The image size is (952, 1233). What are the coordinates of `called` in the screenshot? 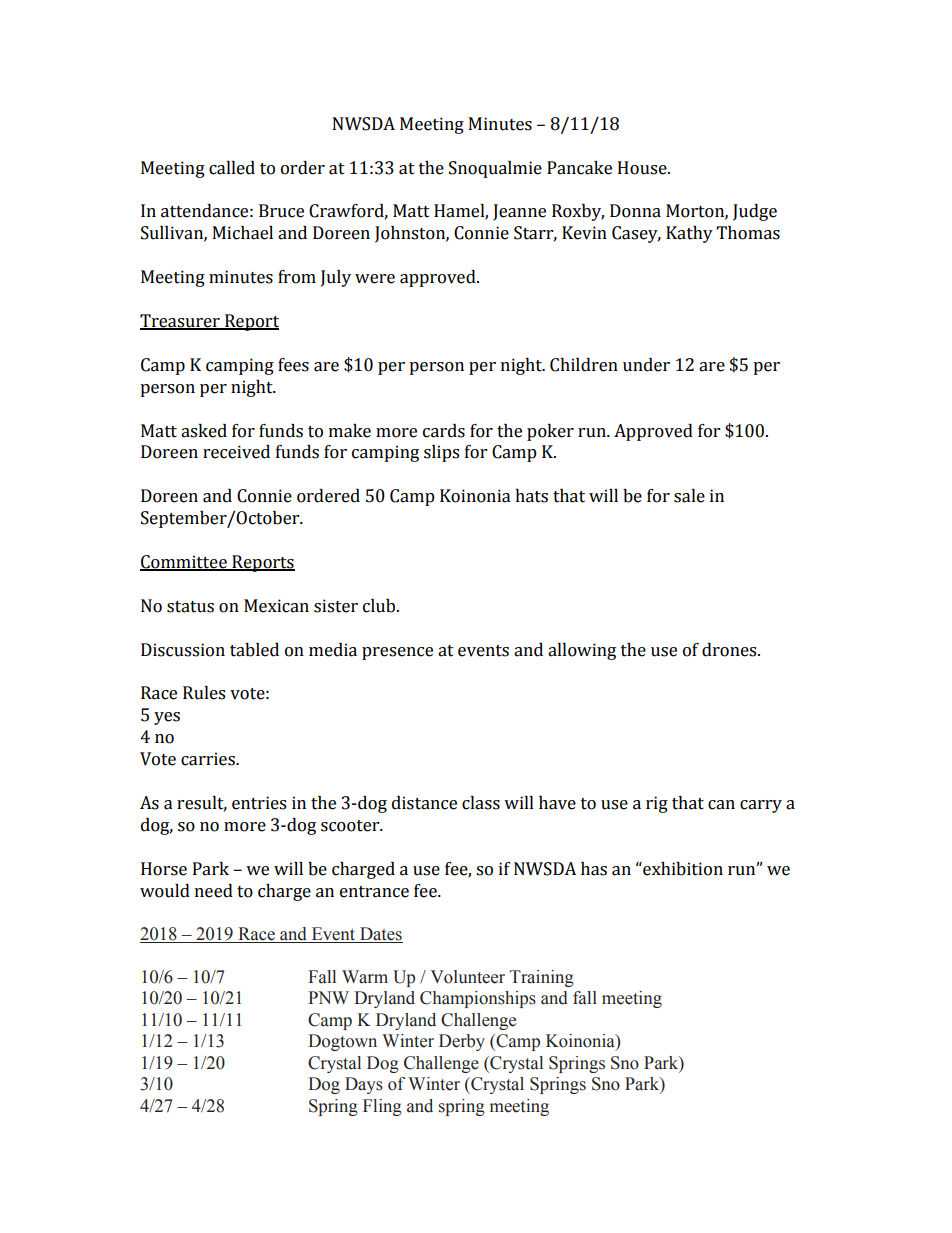 It's located at (232, 168).
